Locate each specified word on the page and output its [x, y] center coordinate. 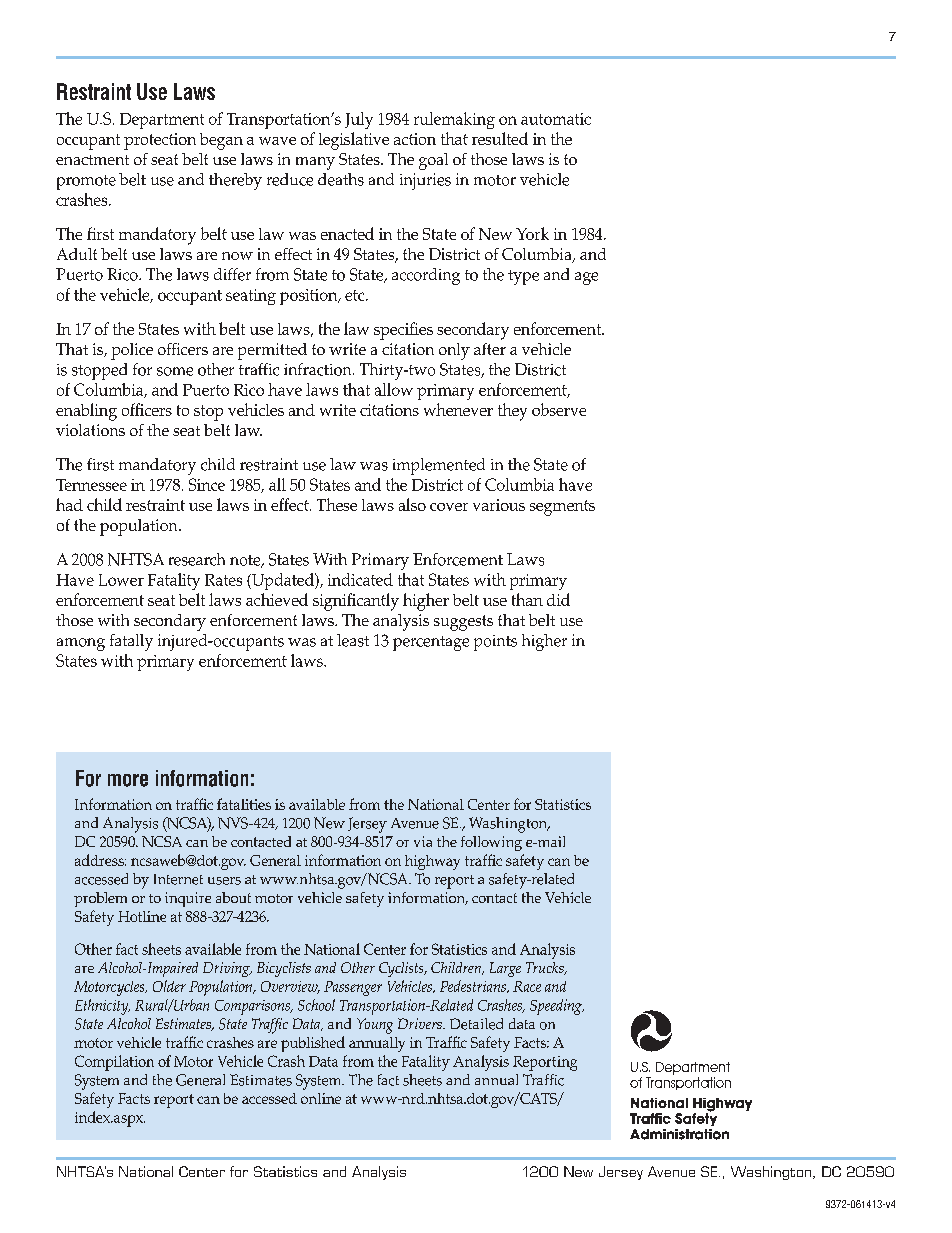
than [527, 599]
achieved [277, 599]
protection [160, 141]
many [315, 163]
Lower [121, 580]
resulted [500, 138]
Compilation [114, 1063]
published [313, 1044]
